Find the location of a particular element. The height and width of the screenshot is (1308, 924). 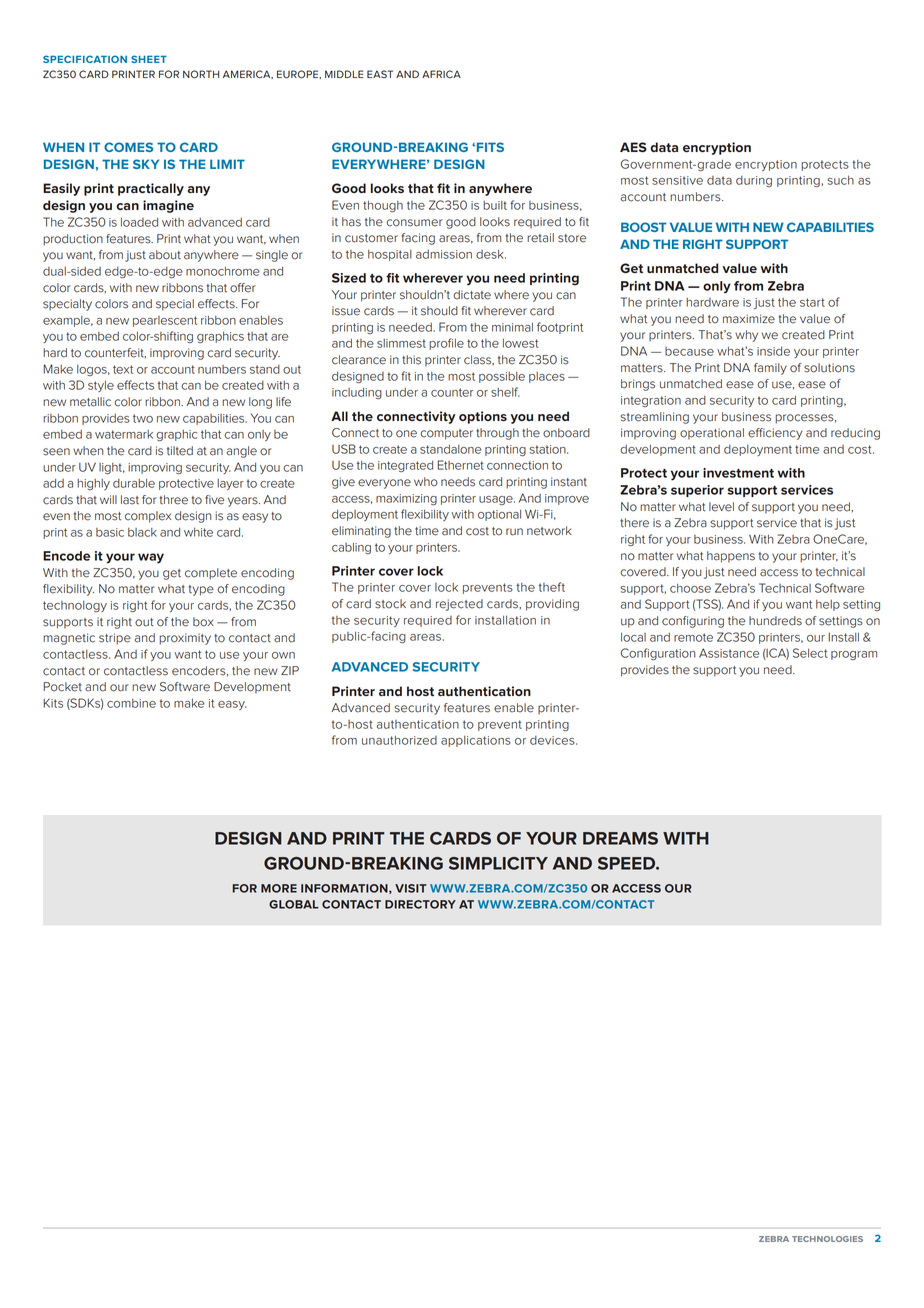

SIMPLICITY is located at coordinates (498, 863).
